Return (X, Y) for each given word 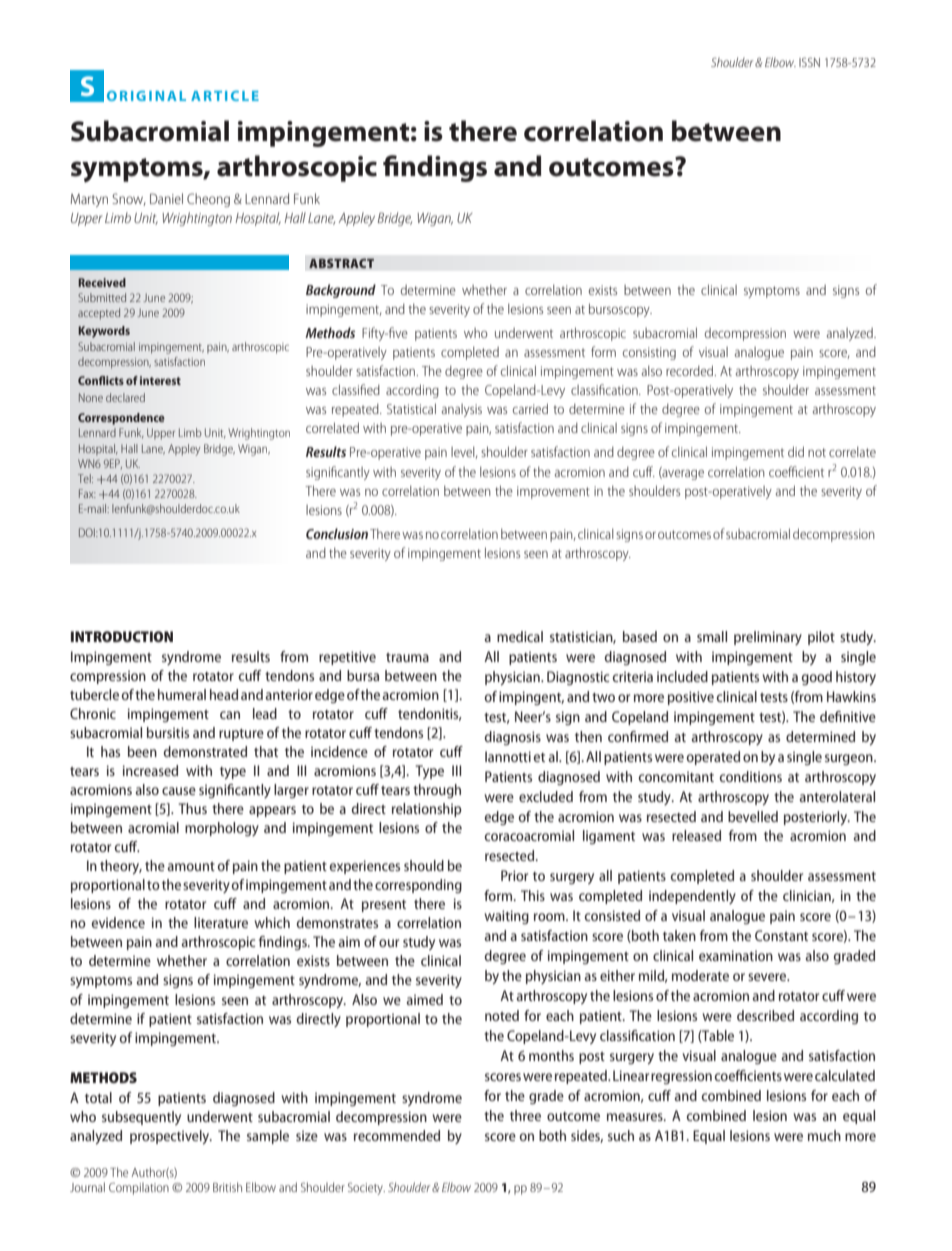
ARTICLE (225, 96)
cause (179, 791)
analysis (462, 410)
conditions (751, 776)
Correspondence (121, 419)
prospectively (171, 1137)
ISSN (809, 62)
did (796, 451)
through (437, 791)
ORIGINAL (146, 96)
